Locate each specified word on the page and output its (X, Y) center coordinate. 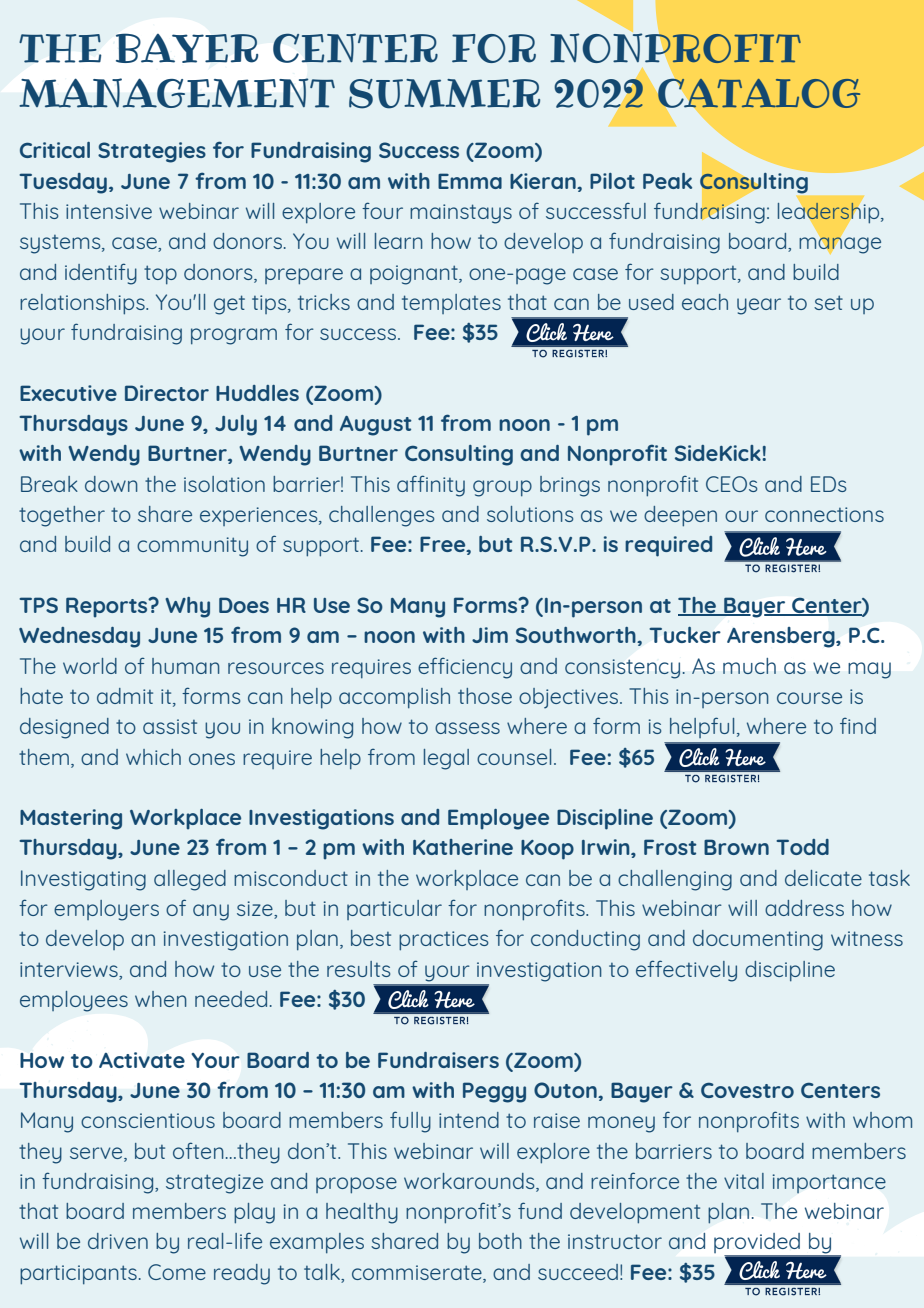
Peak (667, 181)
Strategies (152, 152)
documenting (758, 940)
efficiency (465, 668)
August (376, 426)
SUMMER (444, 94)
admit (125, 696)
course (809, 698)
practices (443, 941)
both (500, 1241)
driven (118, 1241)
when (161, 999)
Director (167, 393)
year (759, 306)
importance (829, 1183)
